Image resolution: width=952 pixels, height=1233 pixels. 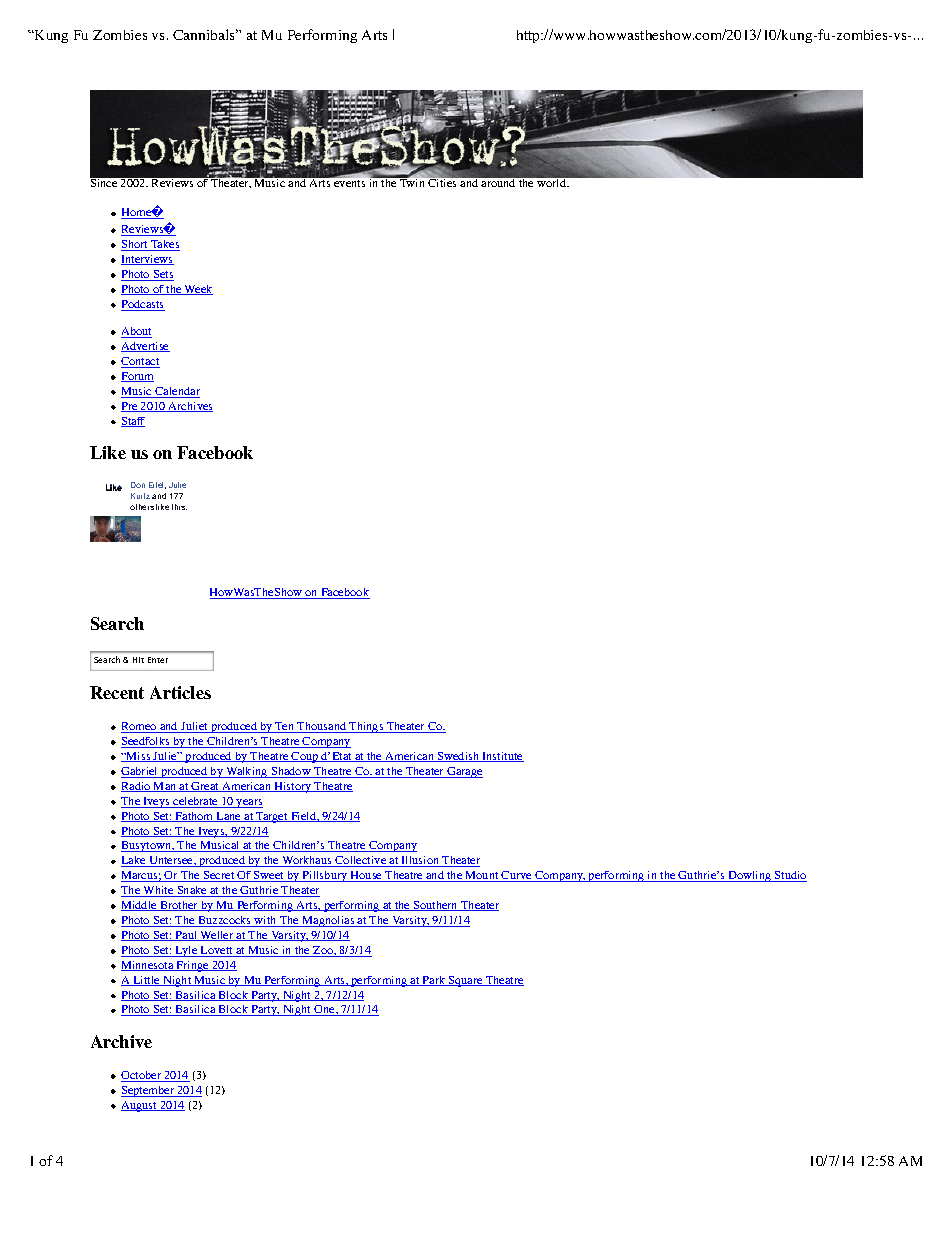 I want to click on Square, so click(x=466, y=981).
